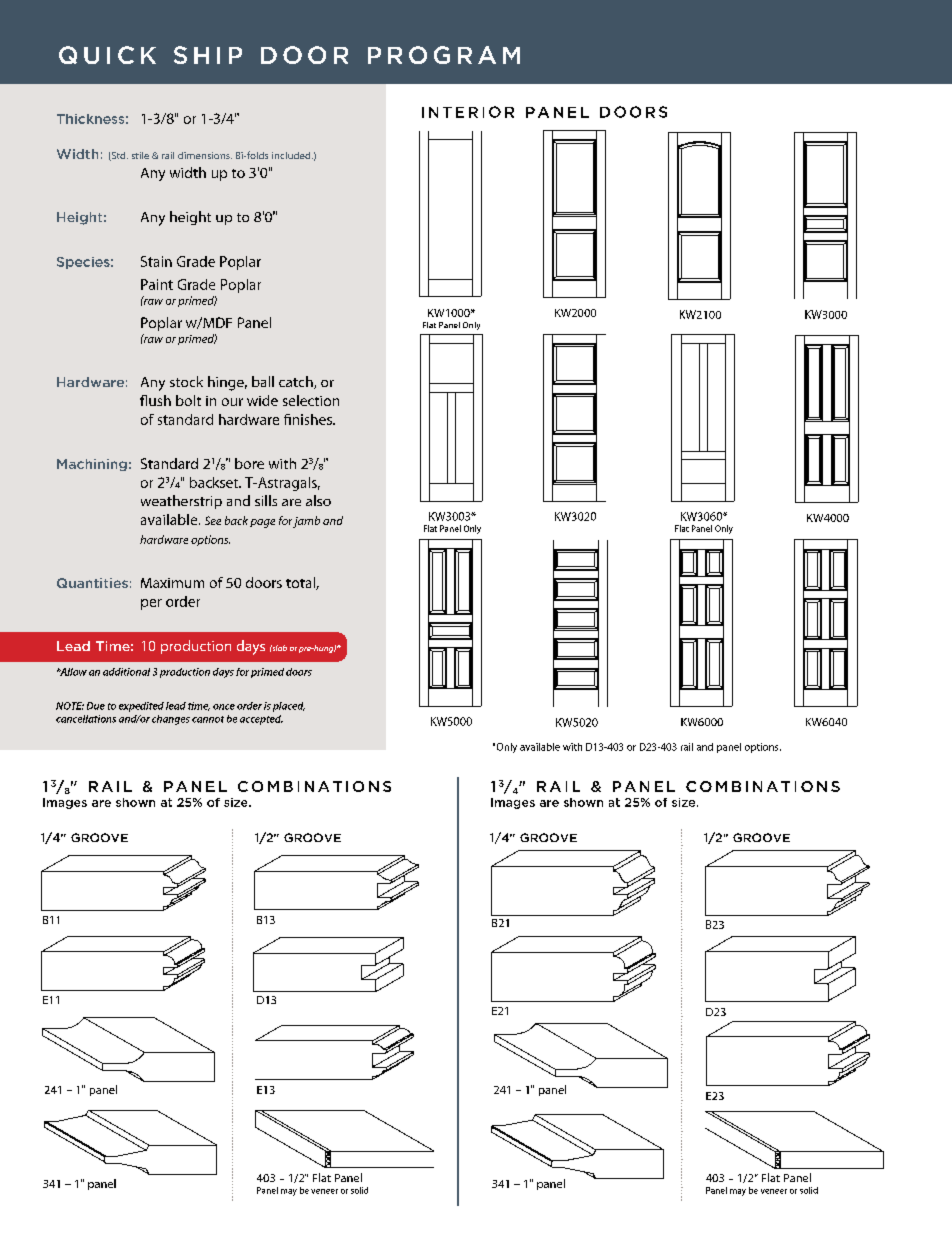  What do you see at coordinates (208, 55) in the page?
I see `SHIP` at bounding box center [208, 55].
